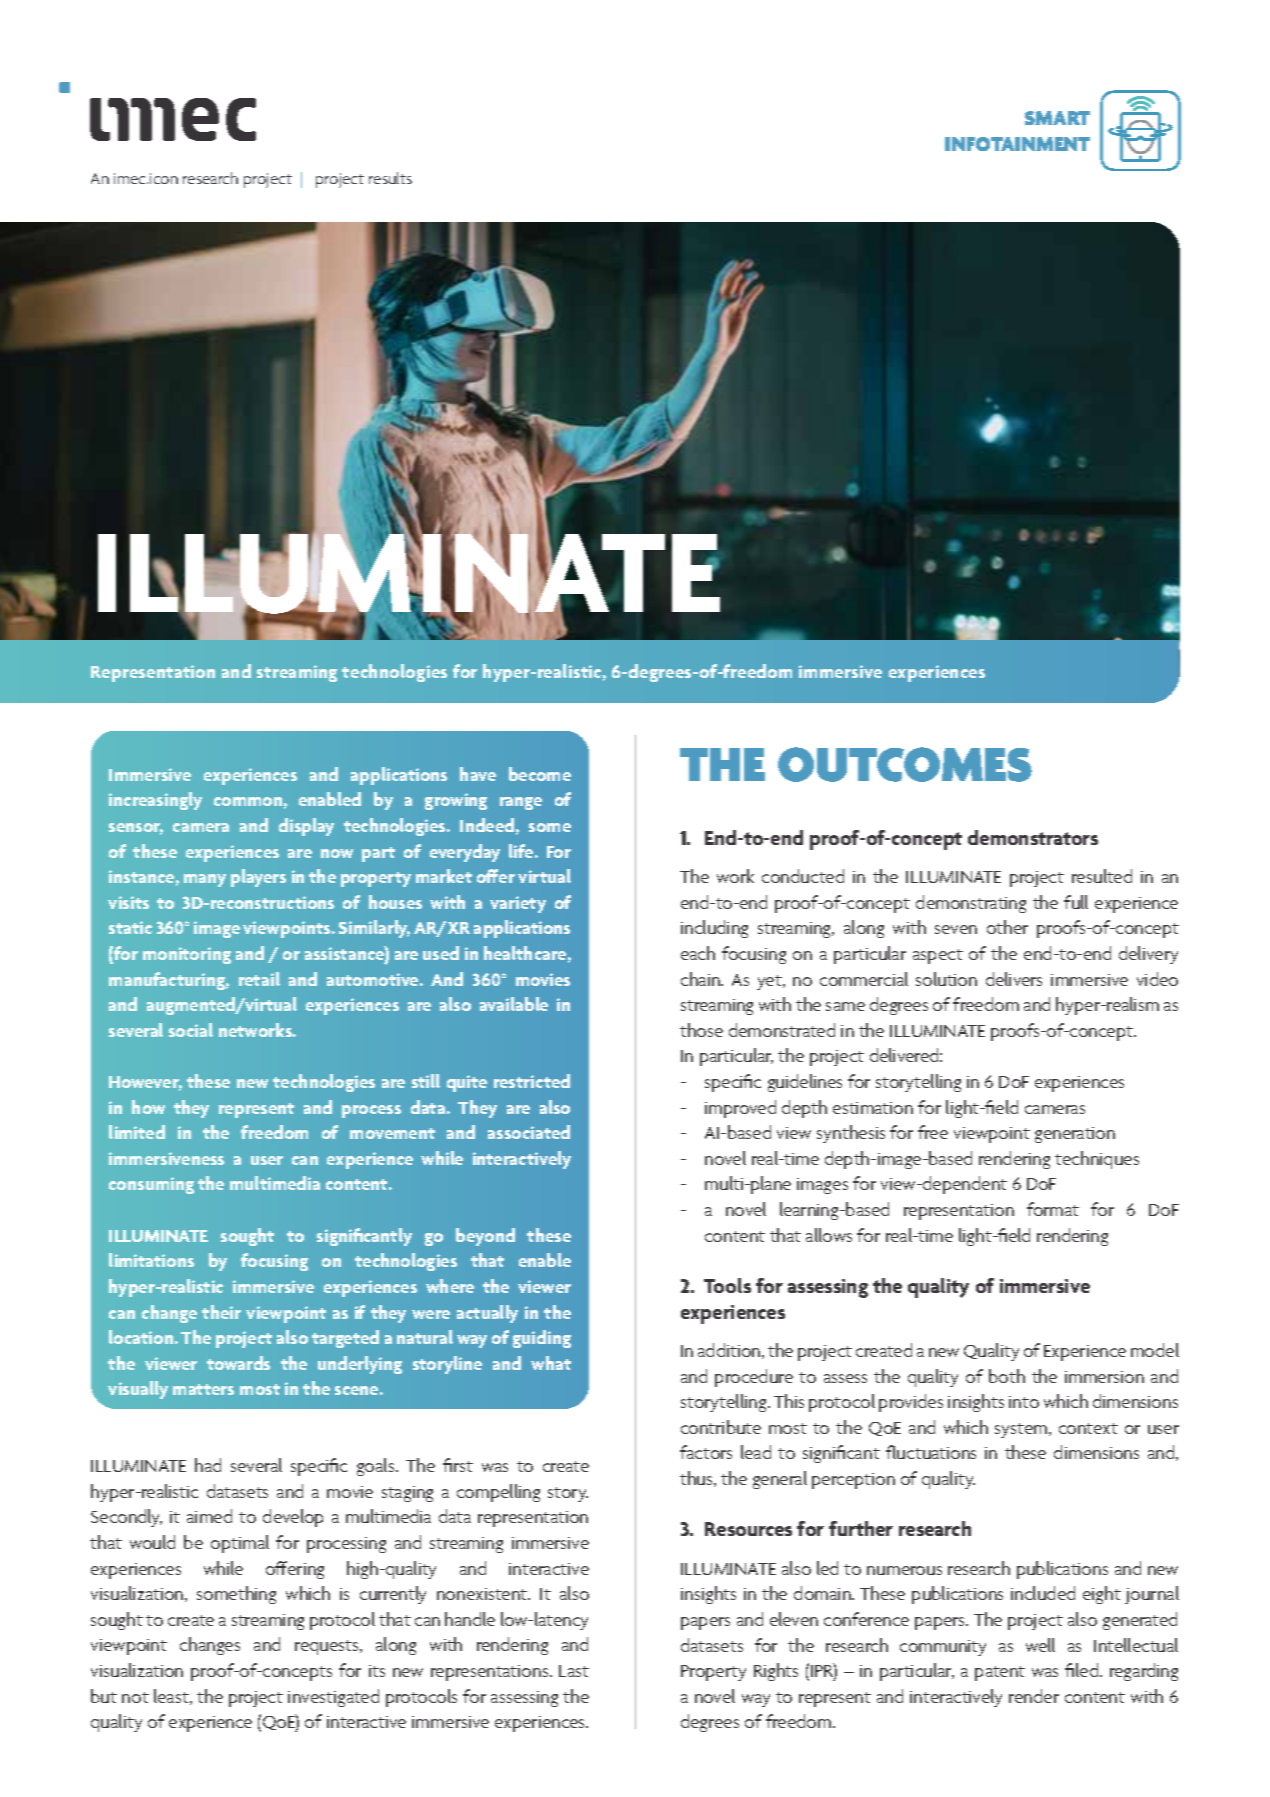 The image size is (1270, 1797). What do you see at coordinates (714, 929) in the document?
I see `including` at bounding box center [714, 929].
